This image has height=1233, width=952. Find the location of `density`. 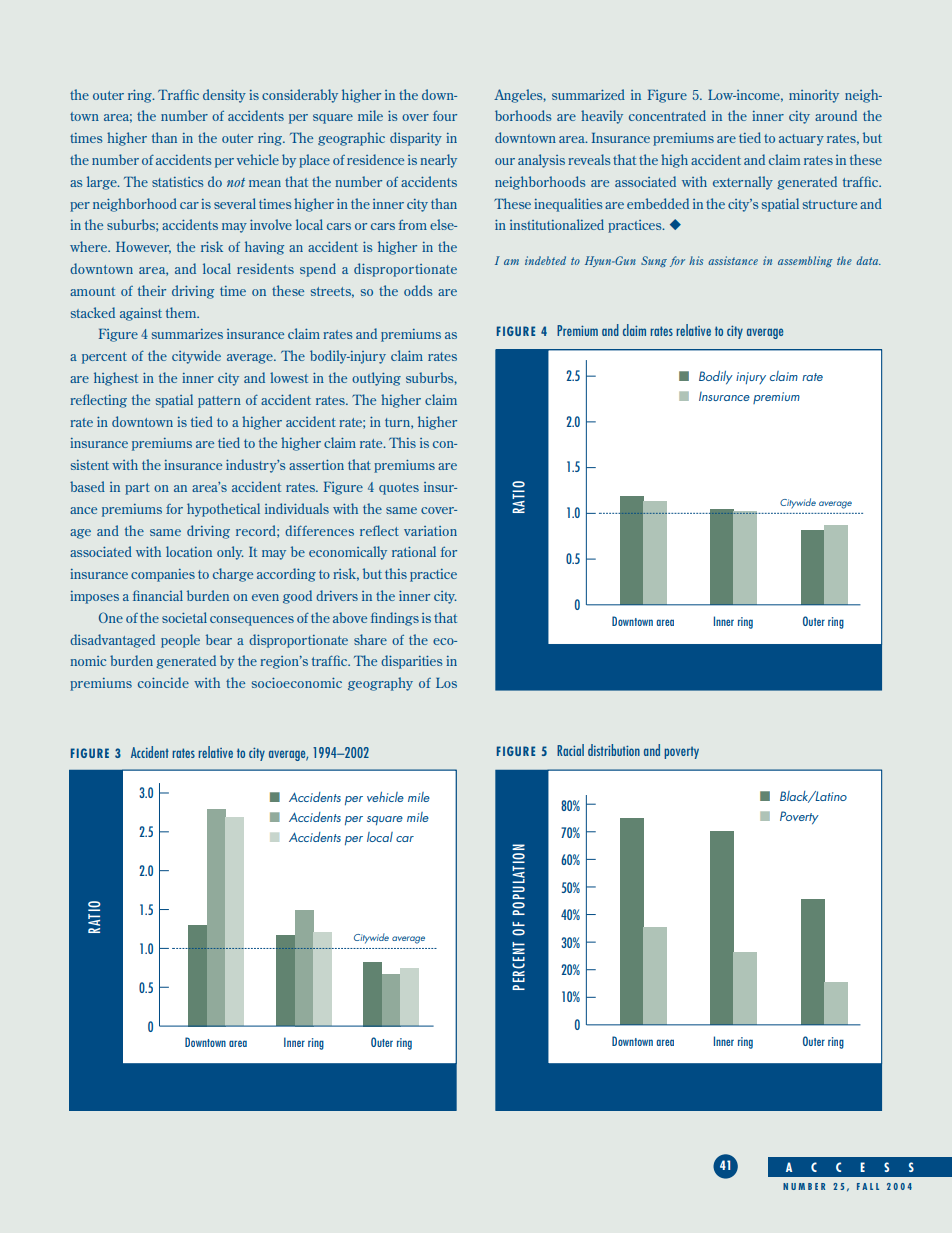

density is located at coordinates (224, 96).
